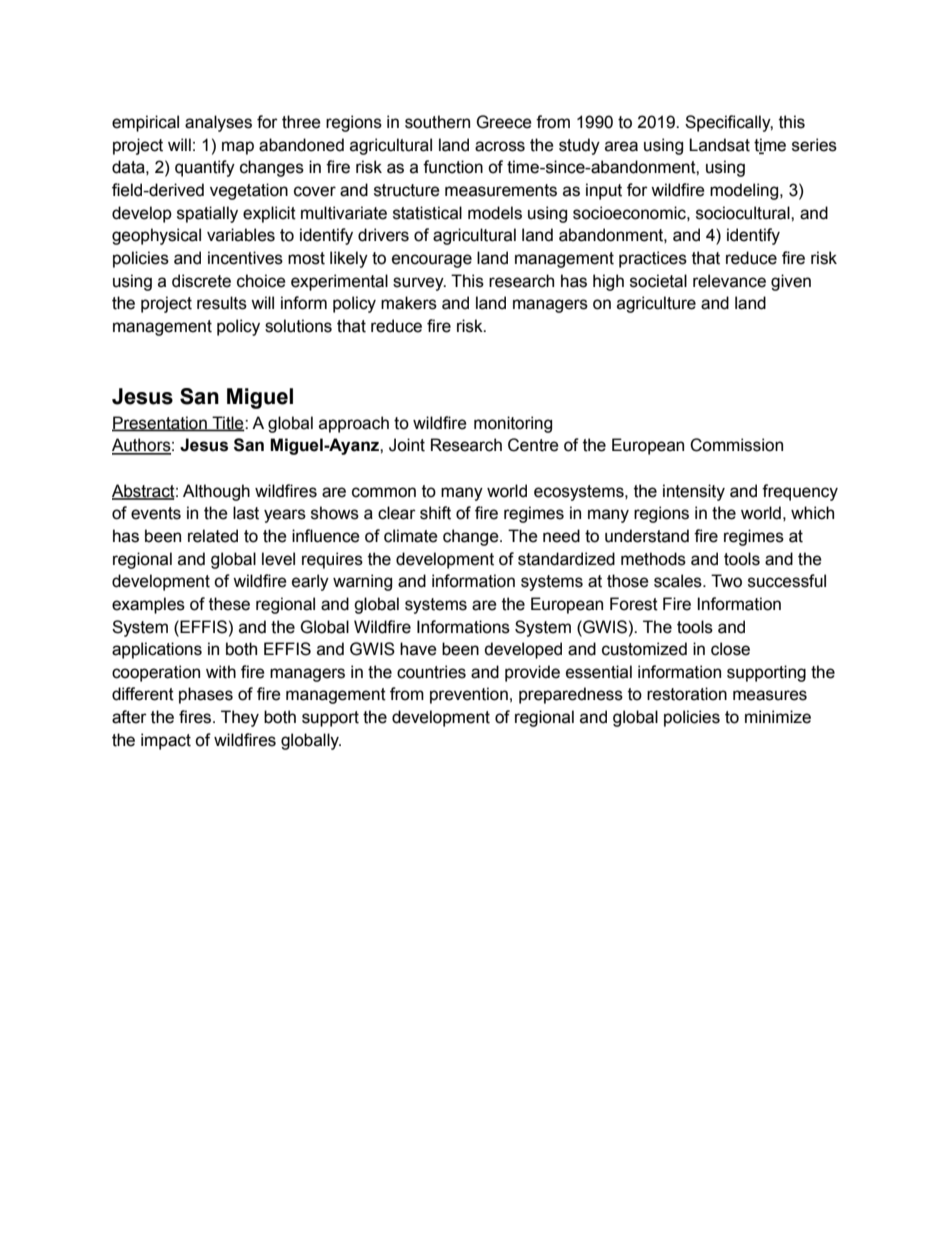 Image resolution: width=952 pixels, height=1233 pixels. Describe the element at coordinates (228, 423) in the page. I see `Title` at that location.
